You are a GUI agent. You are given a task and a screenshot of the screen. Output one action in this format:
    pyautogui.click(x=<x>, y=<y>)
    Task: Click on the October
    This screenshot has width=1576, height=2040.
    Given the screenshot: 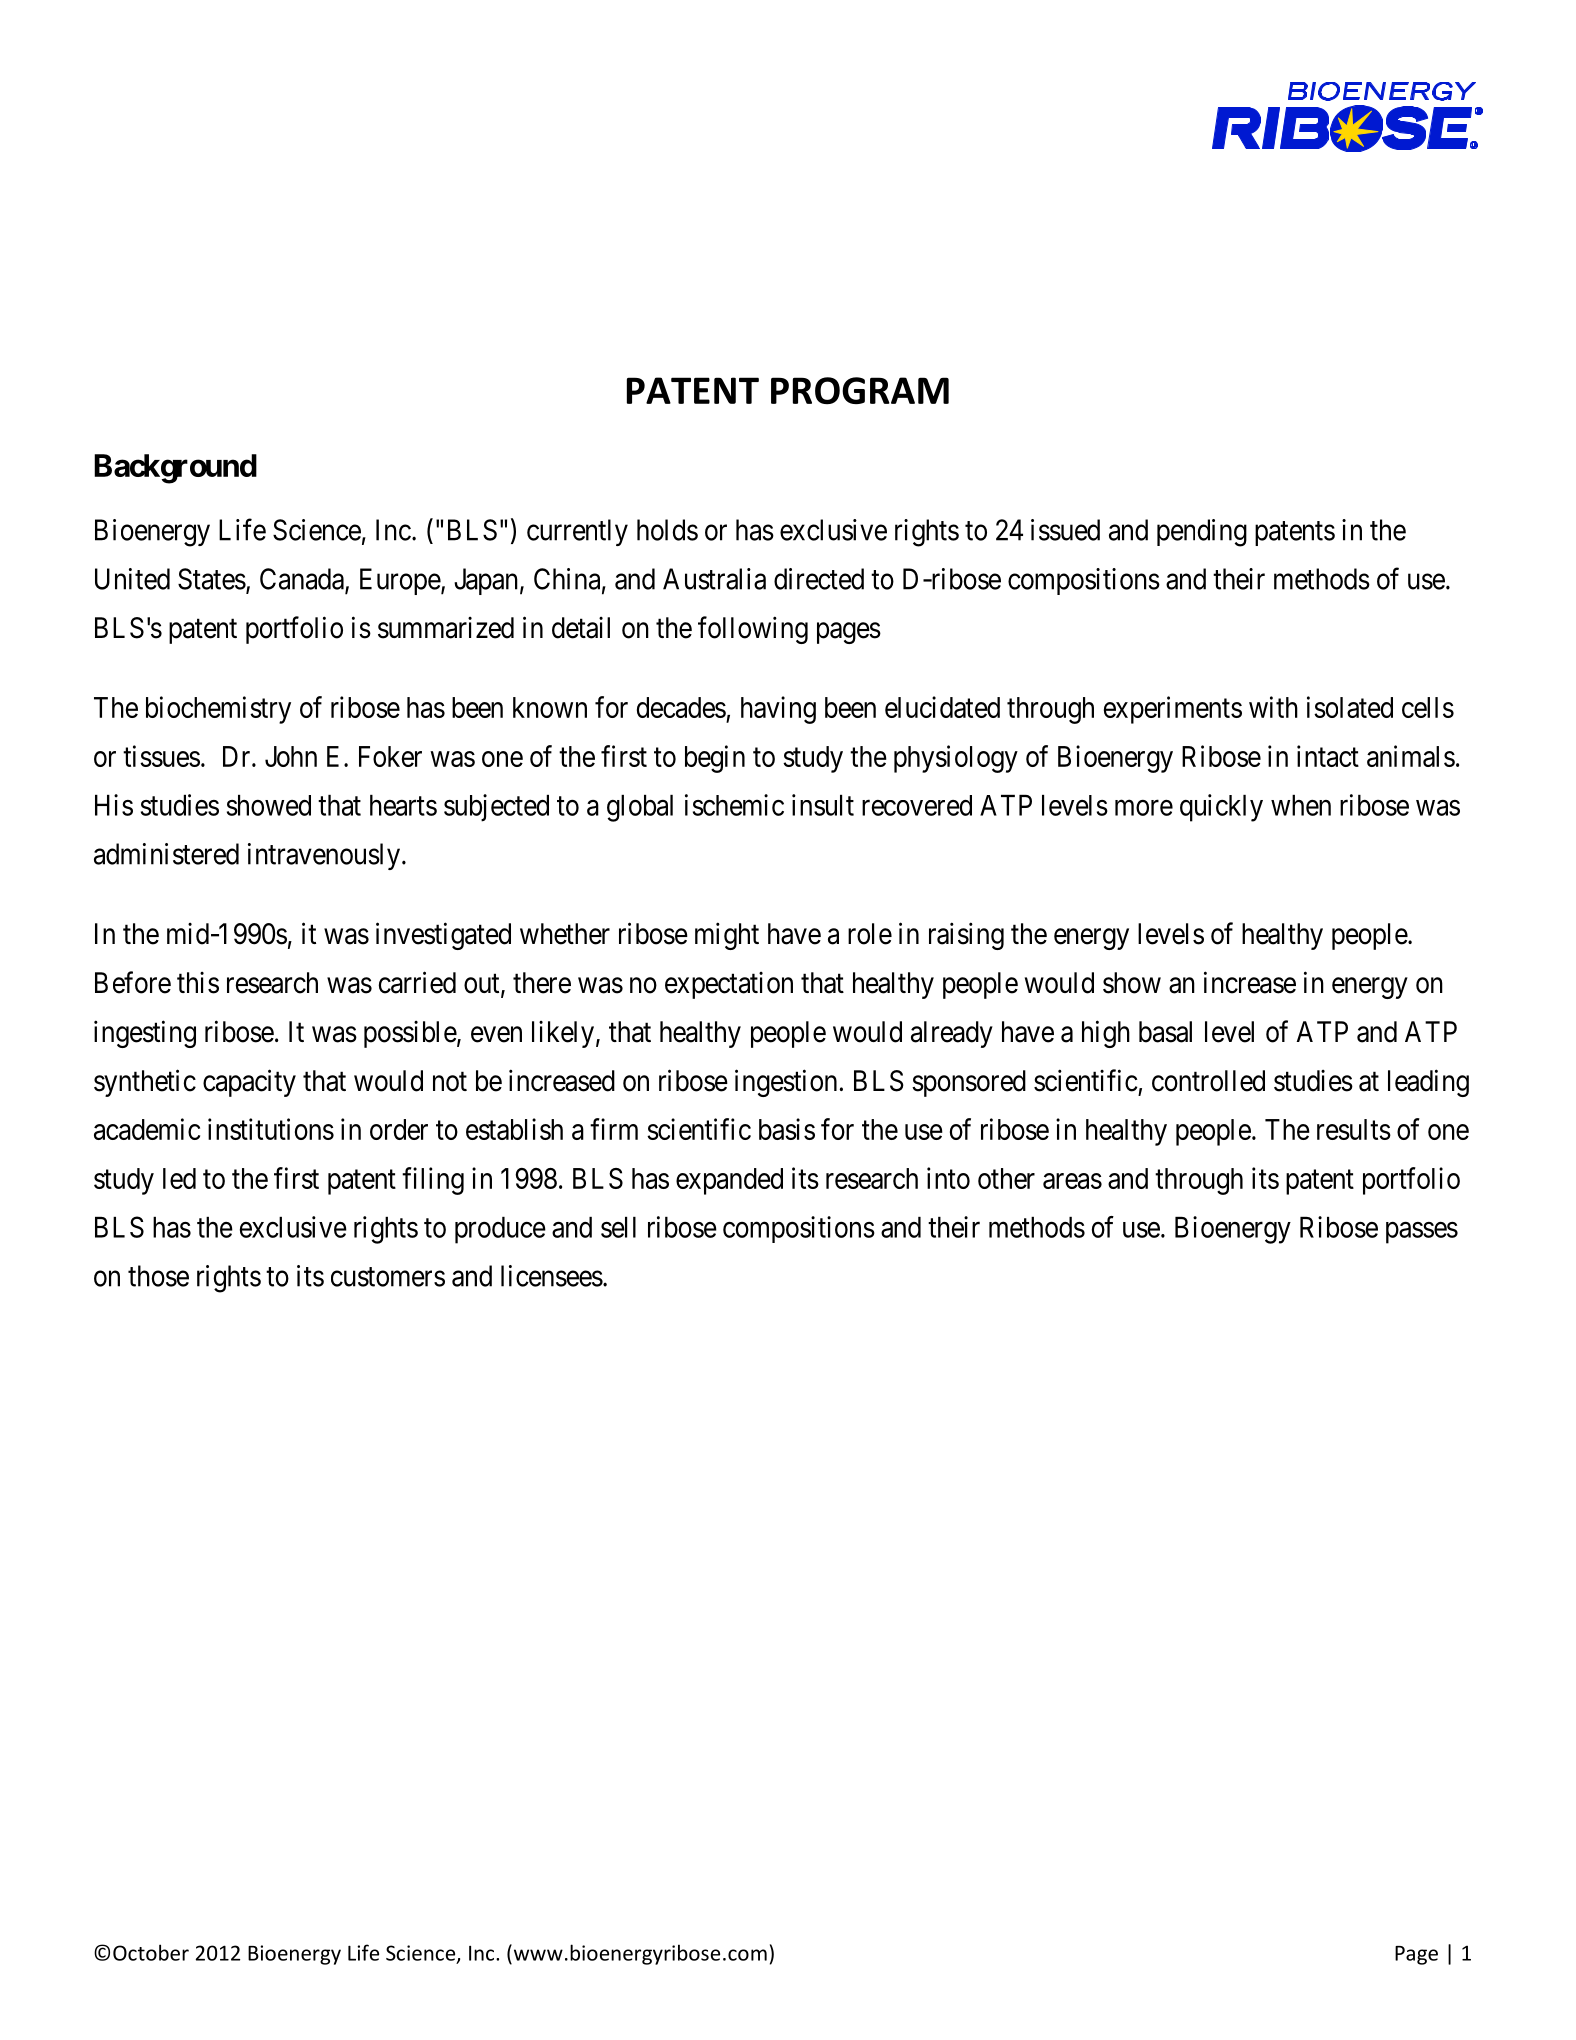 What is the action you would take?
    pyautogui.click(x=151, y=1952)
